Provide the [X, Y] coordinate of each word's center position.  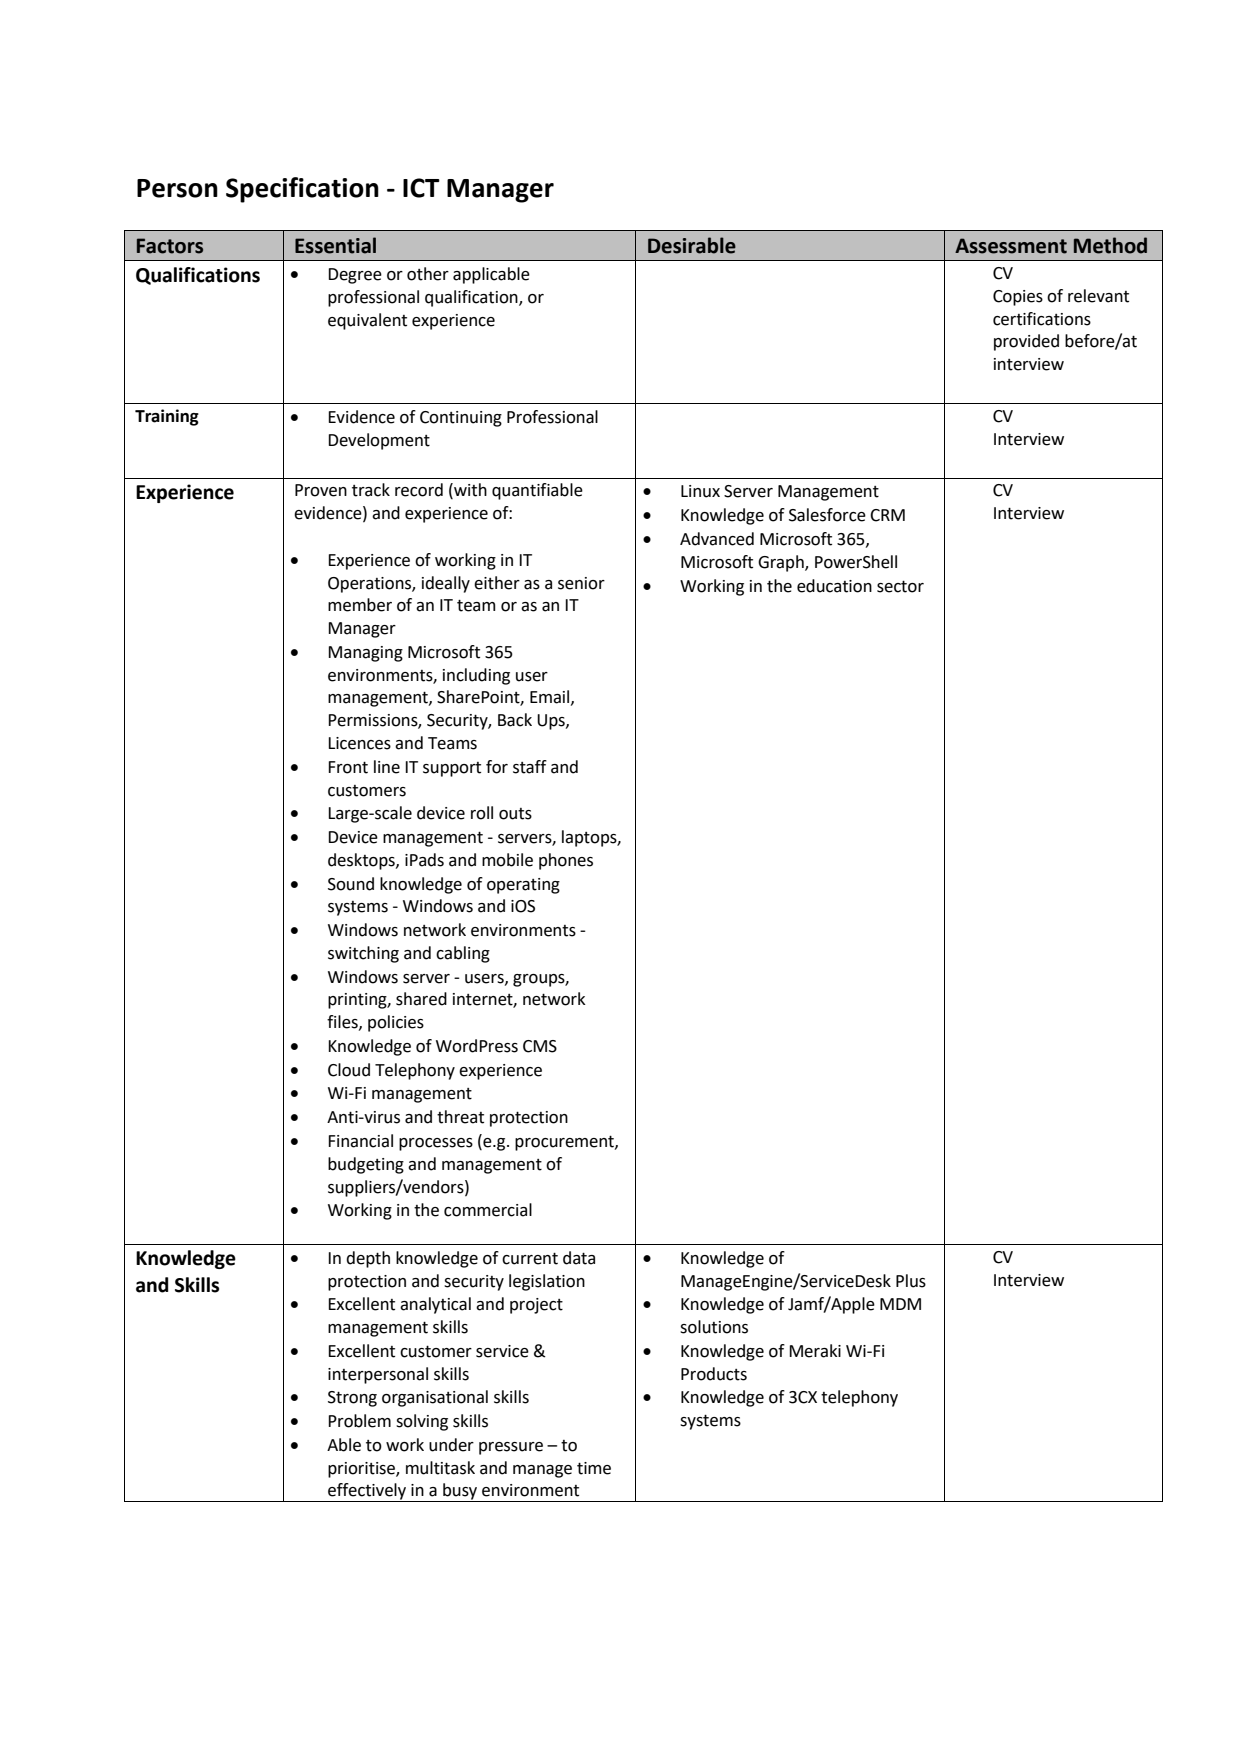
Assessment [1011, 246]
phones [566, 861]
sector [900, 586]
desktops [362, 861]
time [594, 1468]
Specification [302, 190]
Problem [359, 1421]
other [428, 274]
